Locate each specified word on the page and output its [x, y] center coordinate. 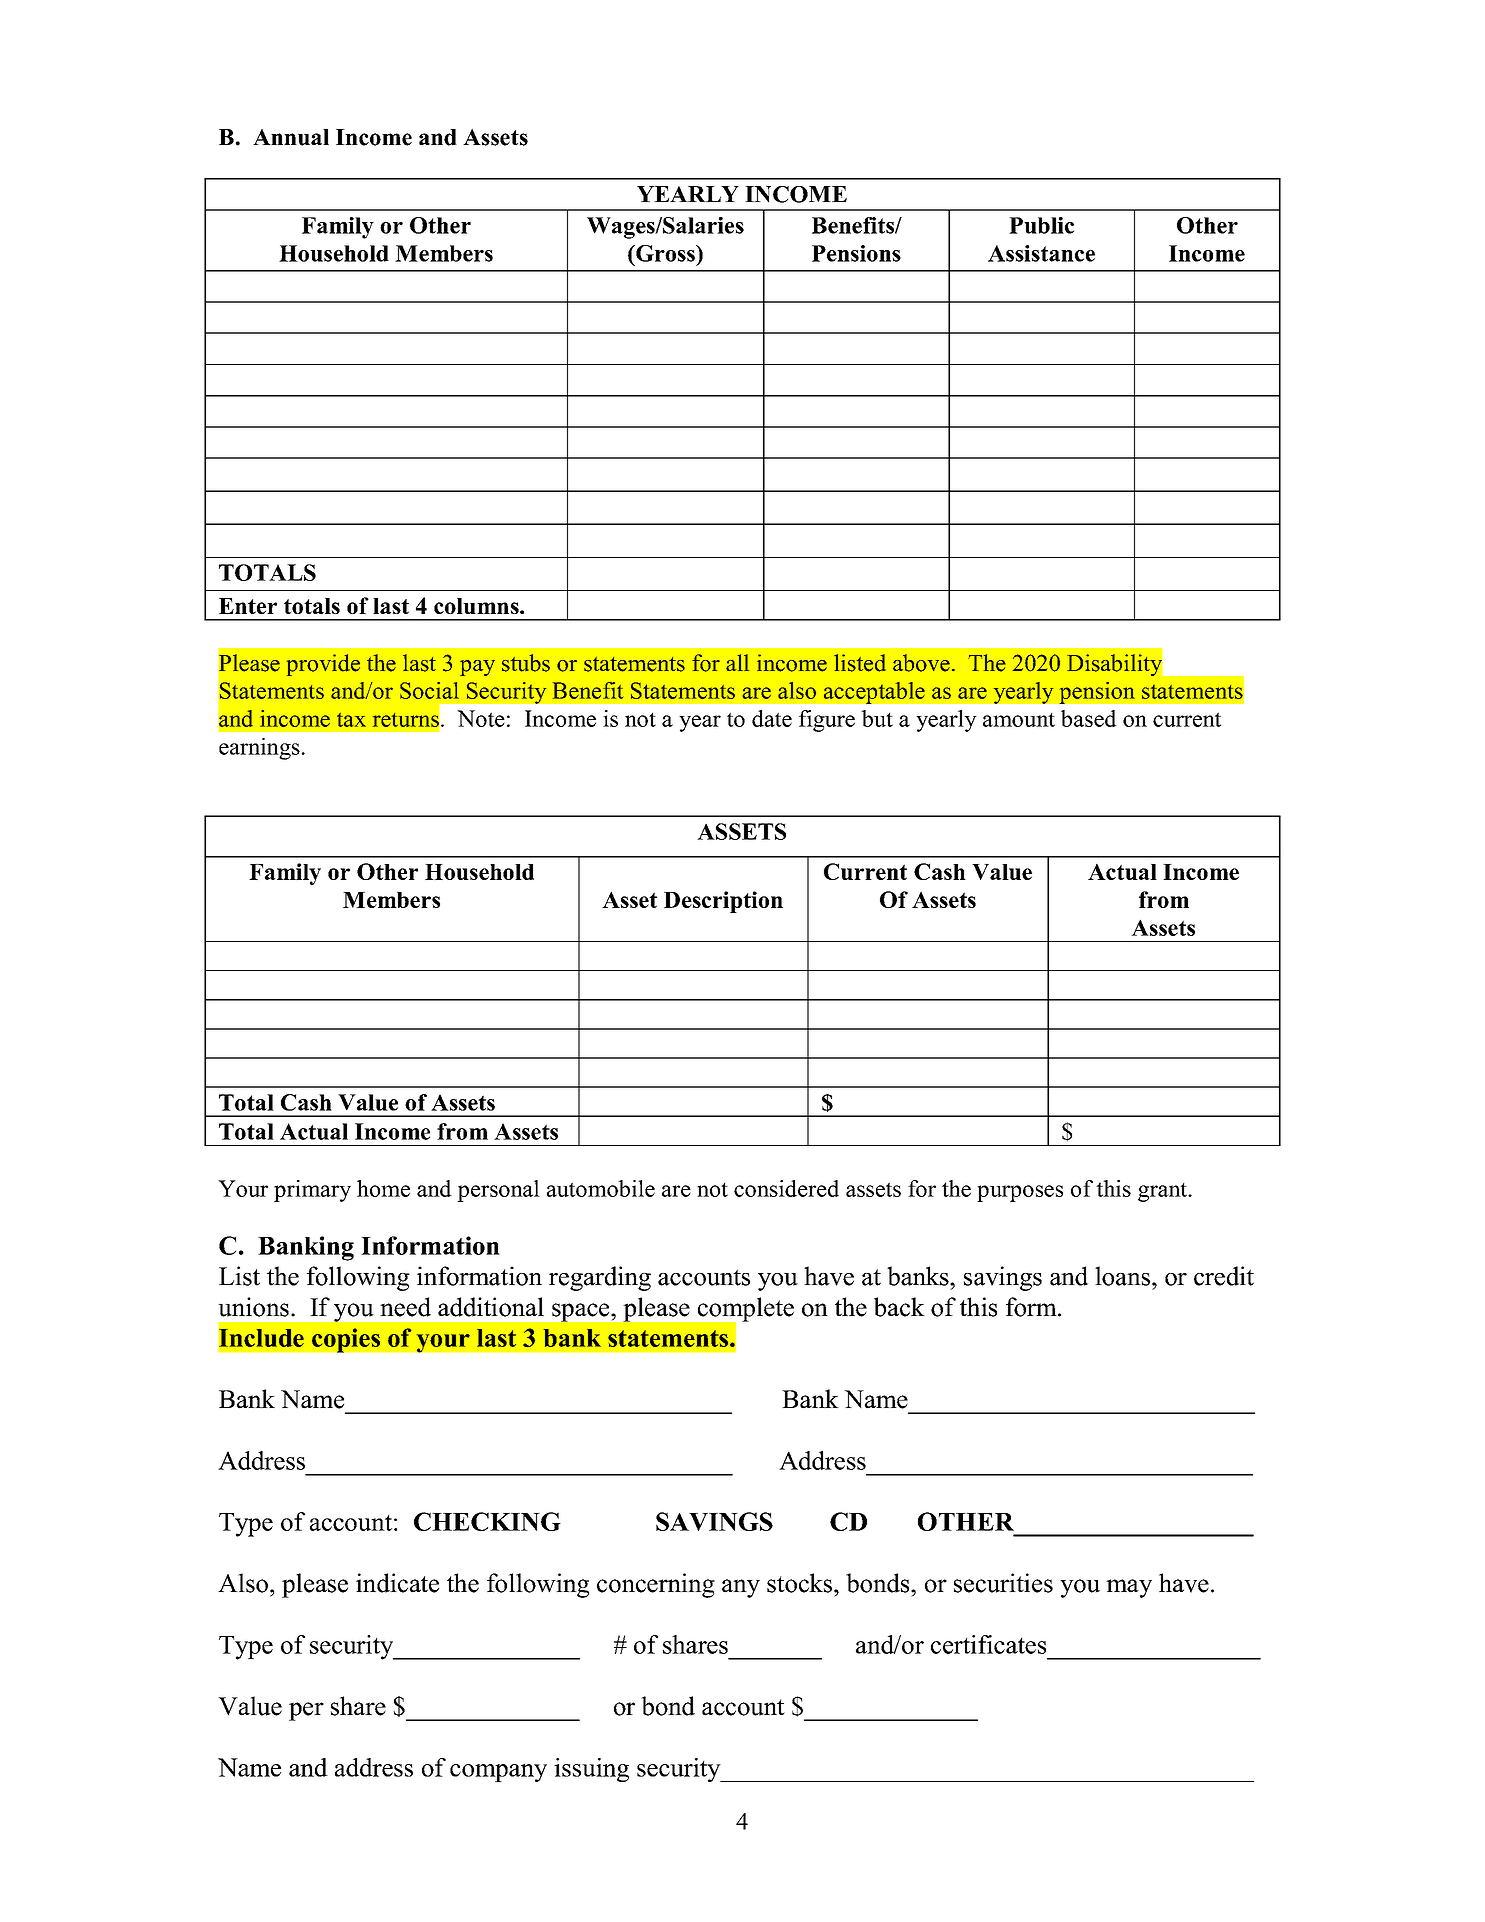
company [498, 1773]
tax [351, 720]
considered [786, 1188]
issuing [591, 1770]
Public [1041, 225]
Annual [291, 137]
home [383, 1188]
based [1089, 718]
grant [1163, 1192]
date [772, 718]
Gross [665, 253]
